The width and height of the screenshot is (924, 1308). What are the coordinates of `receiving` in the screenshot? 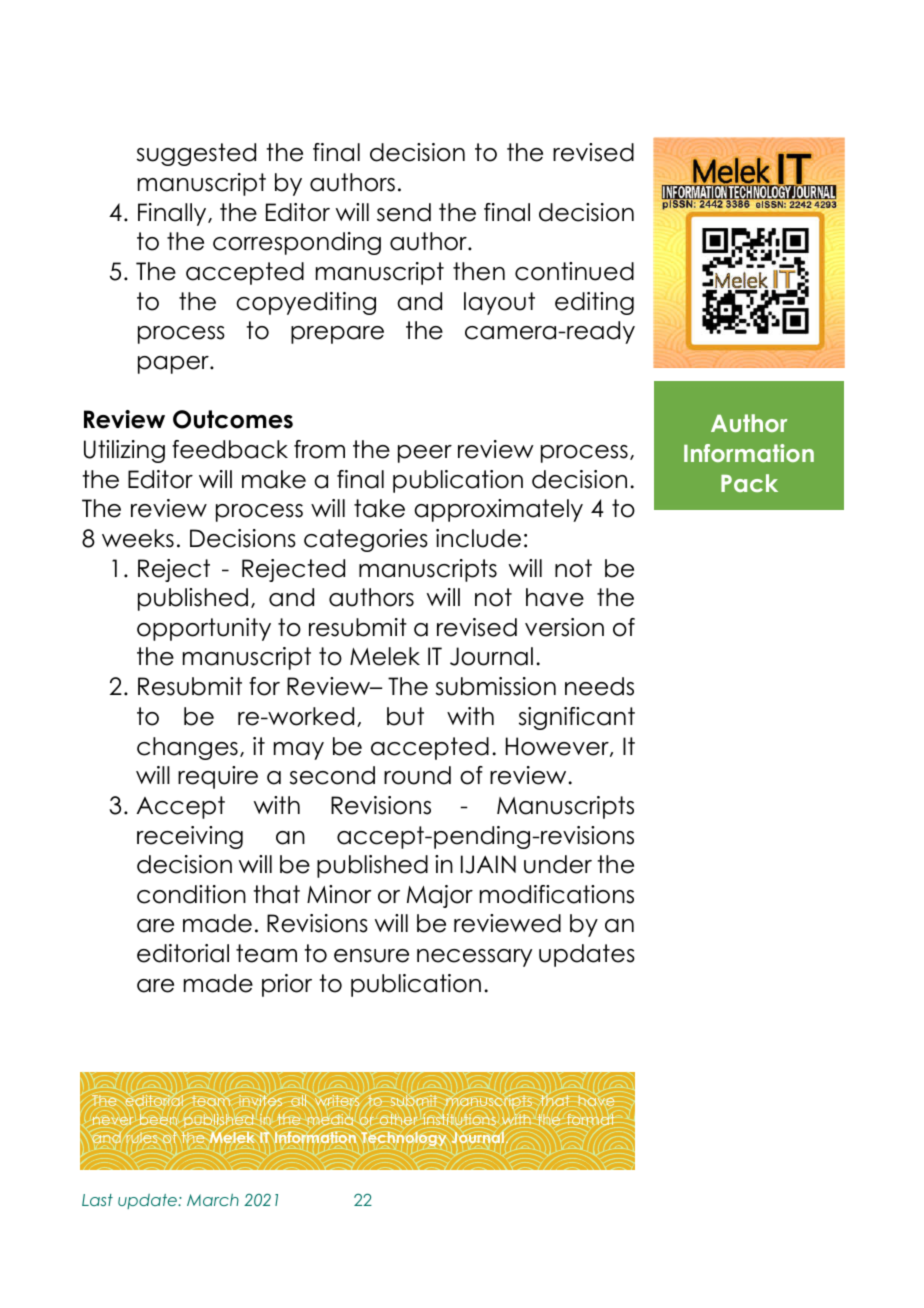 It's located at (190, 837).
